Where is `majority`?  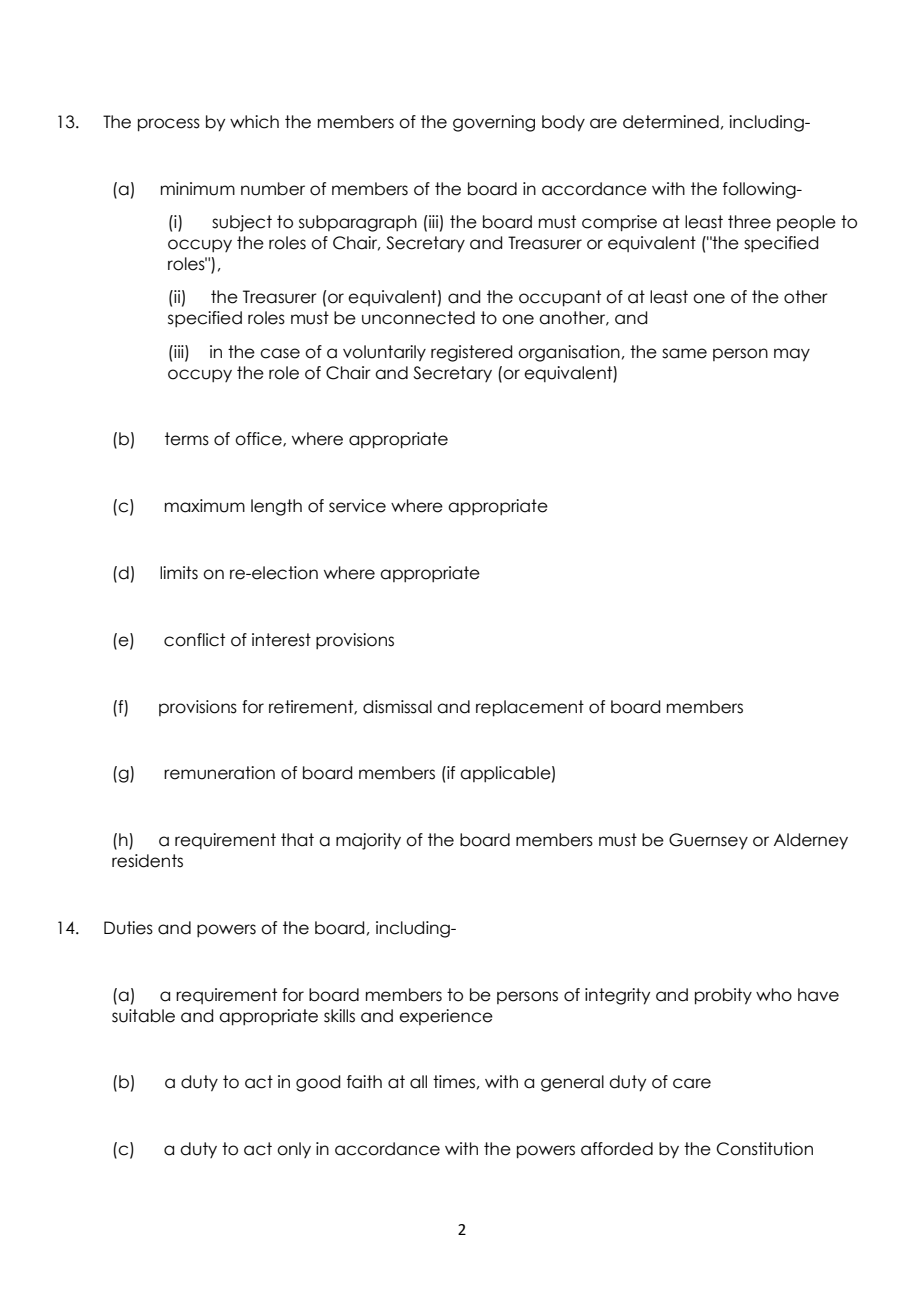 majority is located at coordinates (368, 841).
